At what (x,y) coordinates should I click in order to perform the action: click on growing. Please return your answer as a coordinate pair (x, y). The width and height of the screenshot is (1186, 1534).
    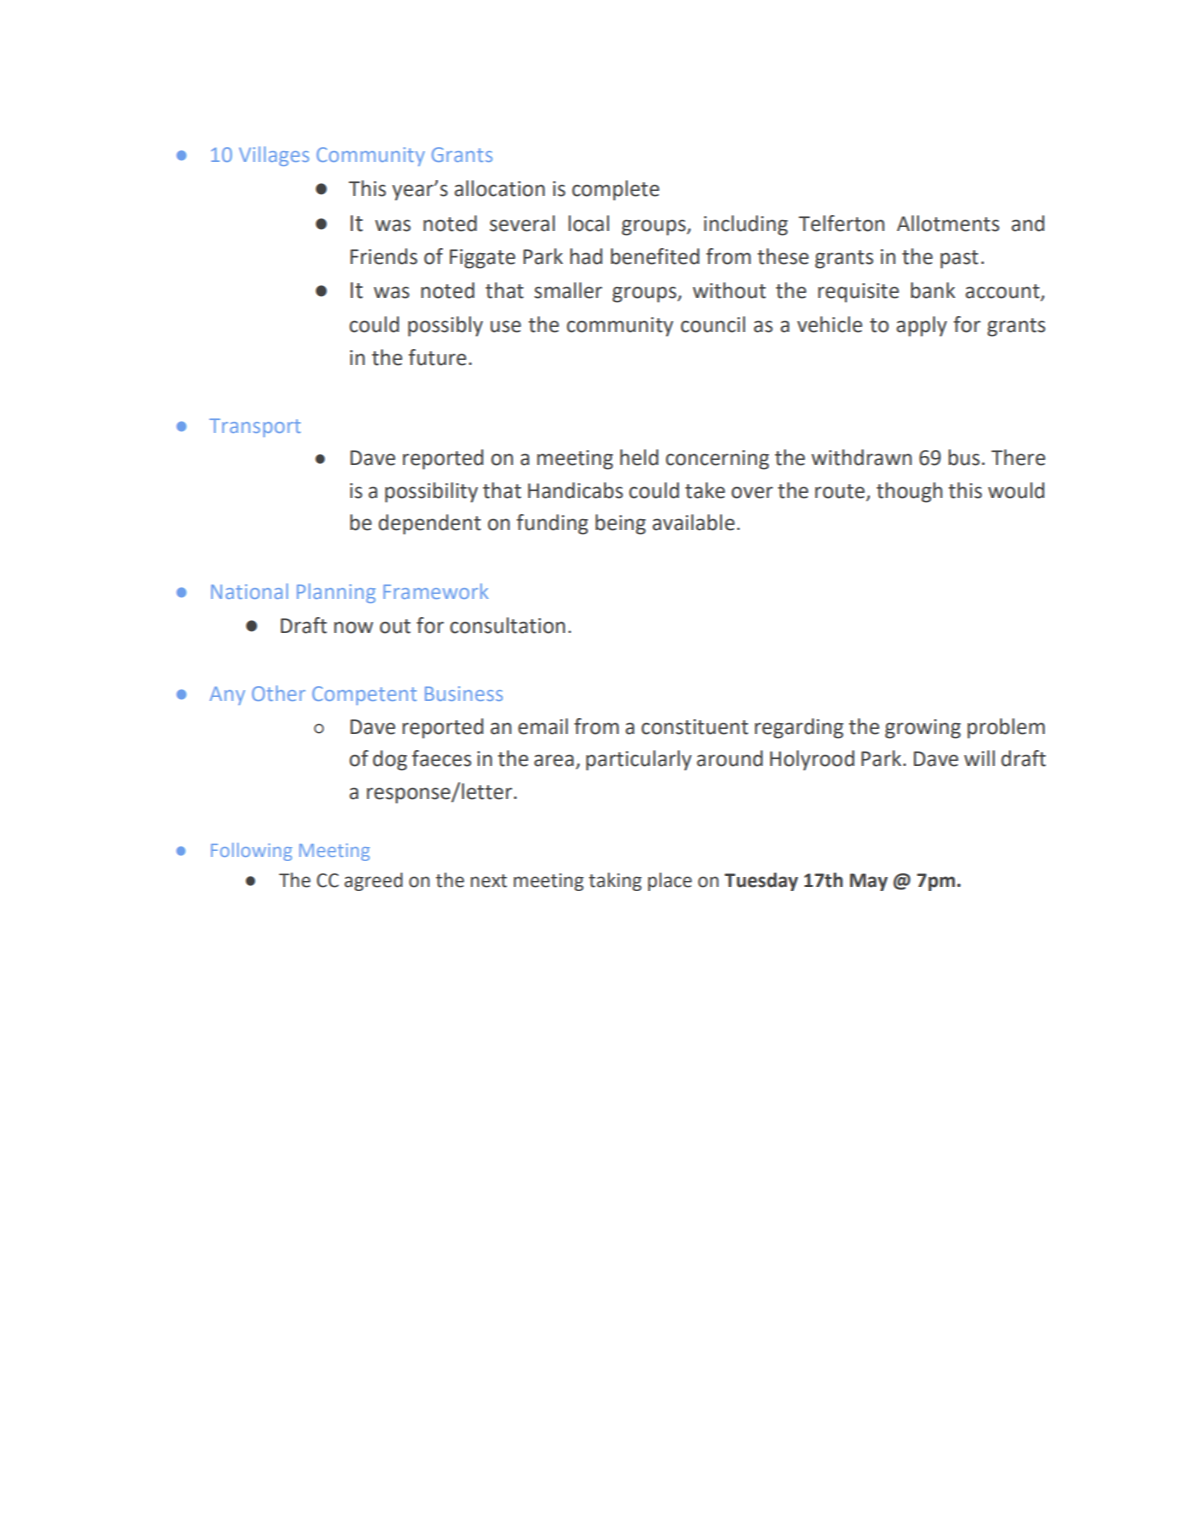
    Looking at the image, I should click on (923, 729).
